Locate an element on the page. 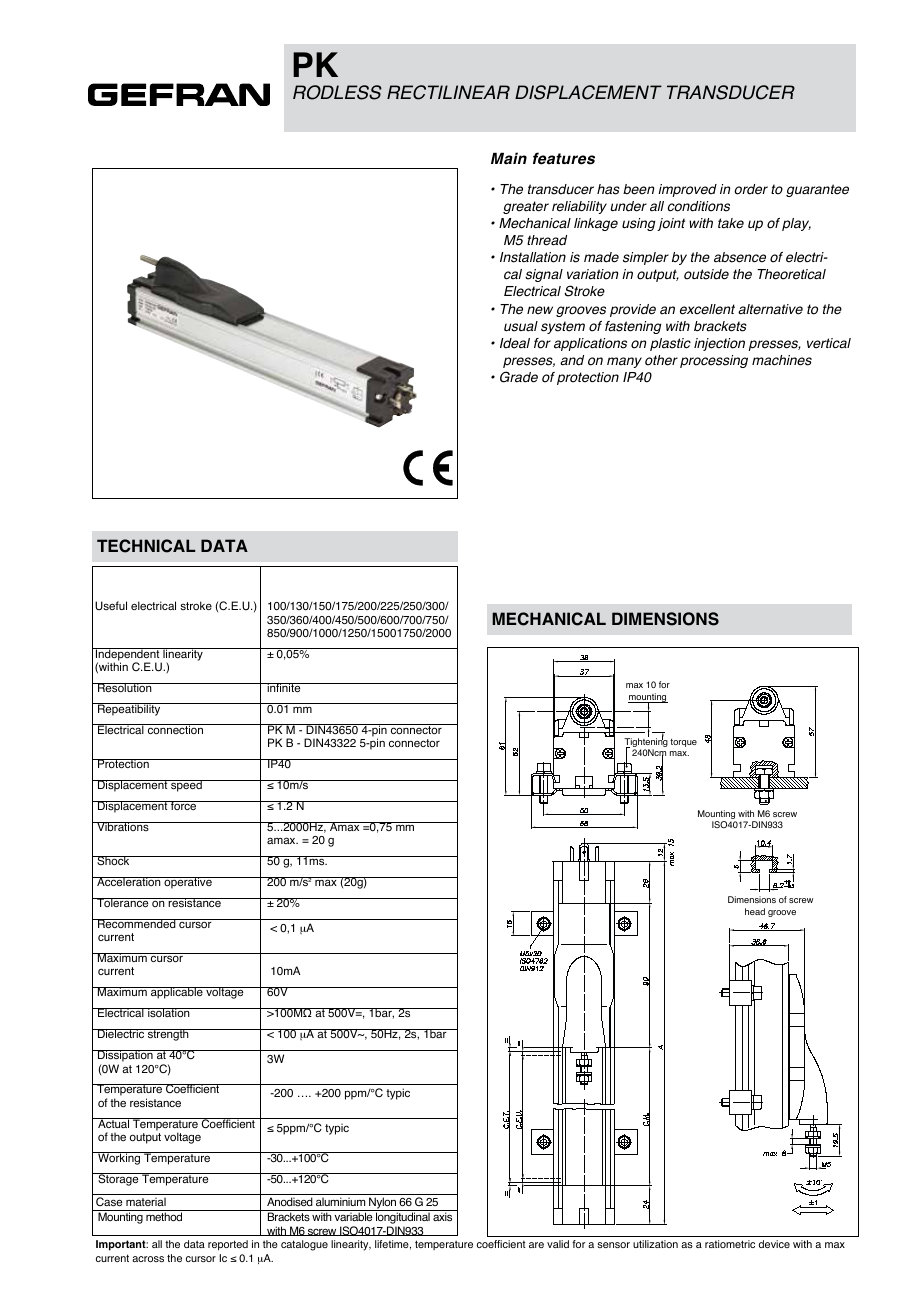 The image size is (924, 1308). order is located at coordinates (751, 189).
